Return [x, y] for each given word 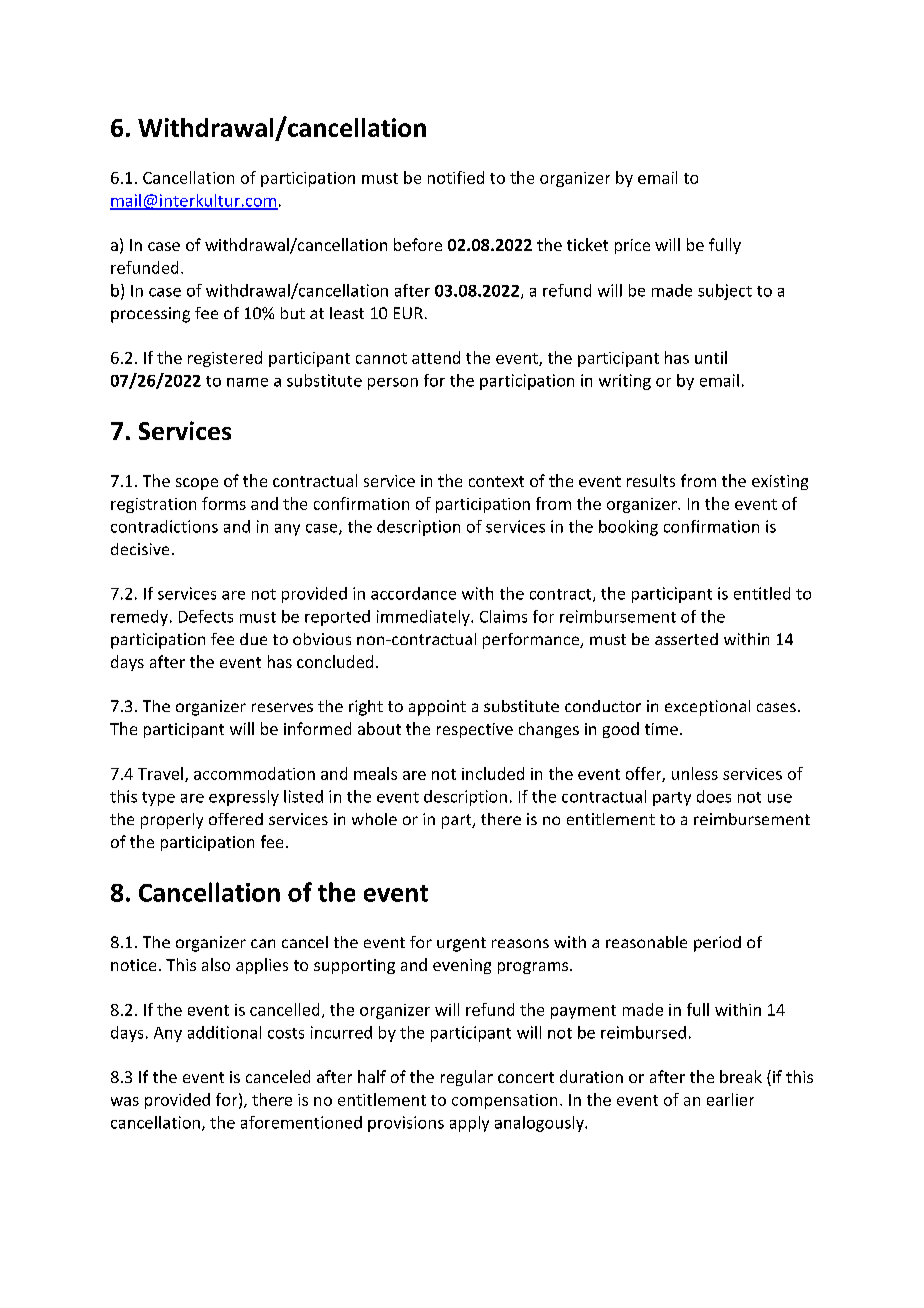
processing [150, 315]
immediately [424, 618]
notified [456, 177]
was [125, 1101]
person [393, 384]
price [632, 246]
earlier [730, 1099]
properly [172, 821]
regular [467, 1078]
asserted [686, 639]
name [247, 382]
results [651, 480]
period [717, 944]
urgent [461, 944]
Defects [206, 616]
